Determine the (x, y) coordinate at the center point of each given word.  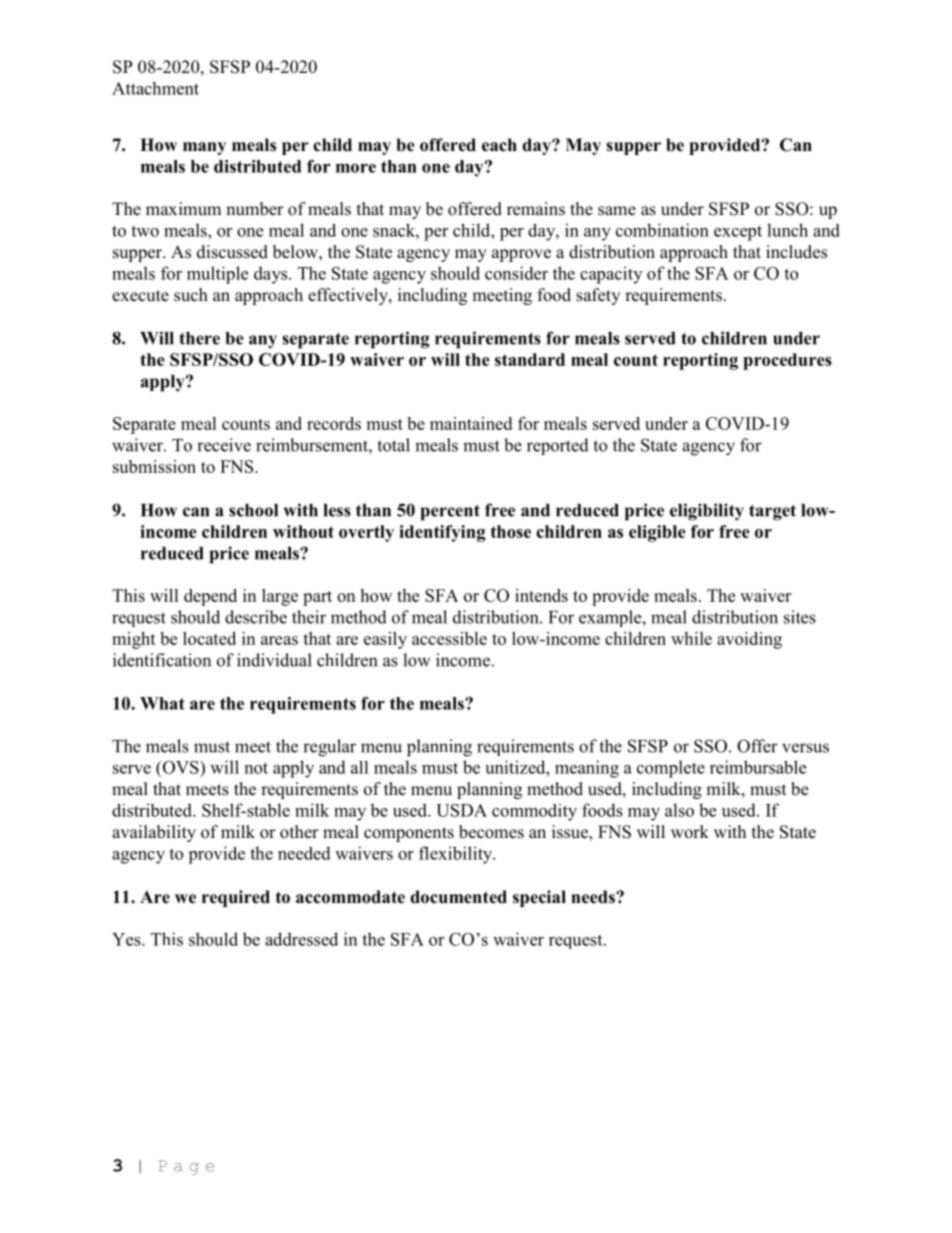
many (204, 148)
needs (594, 897)
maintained (471, 423)
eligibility (707, 512)
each (499, 145)
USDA (461, 810)
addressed (301, 939)
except (738, 233)
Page (186, 1167)
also (679, 810)
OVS (180, 767)
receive (224, 445)
